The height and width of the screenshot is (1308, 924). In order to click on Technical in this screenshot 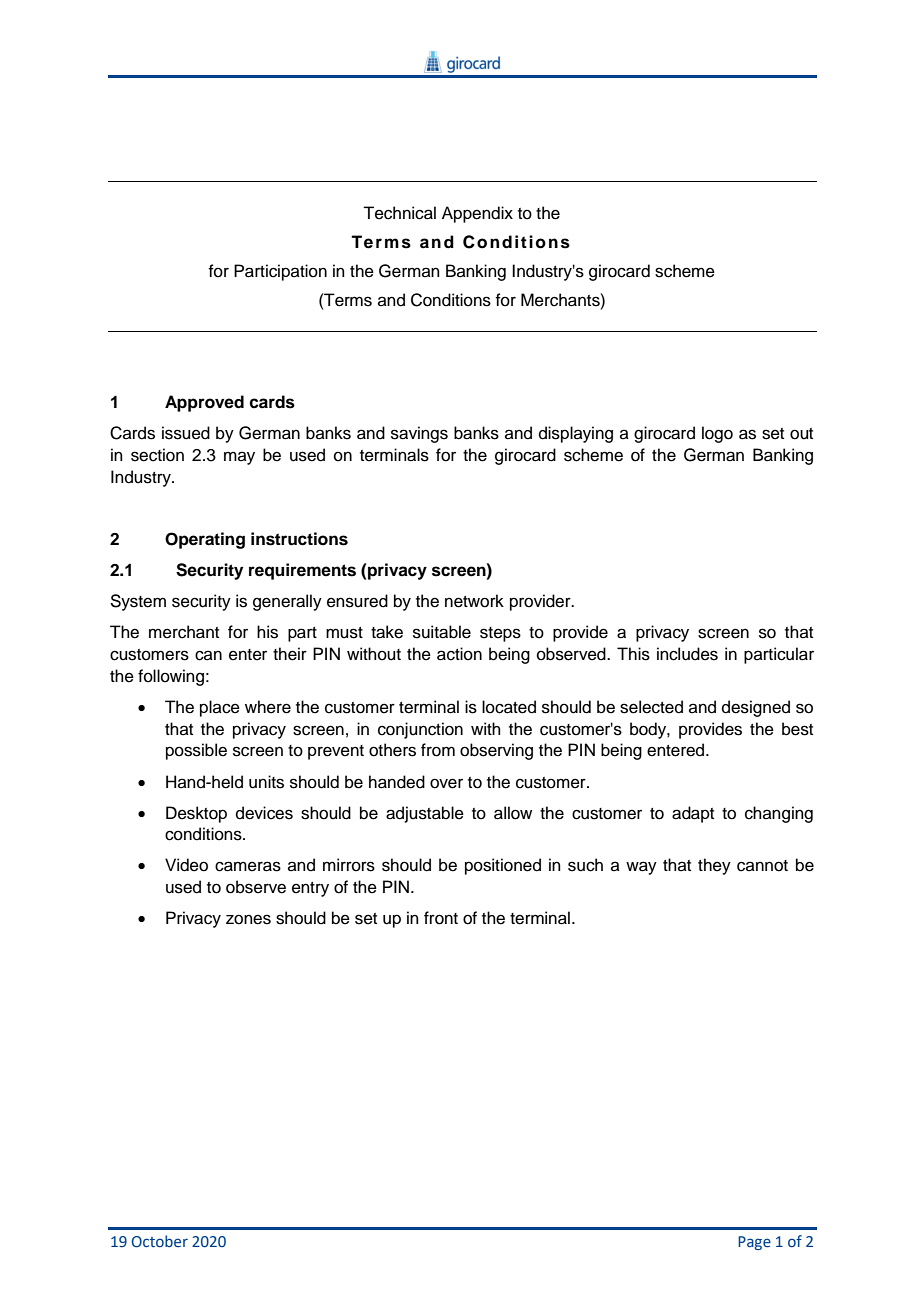, I will do `click(399, 213)`.
